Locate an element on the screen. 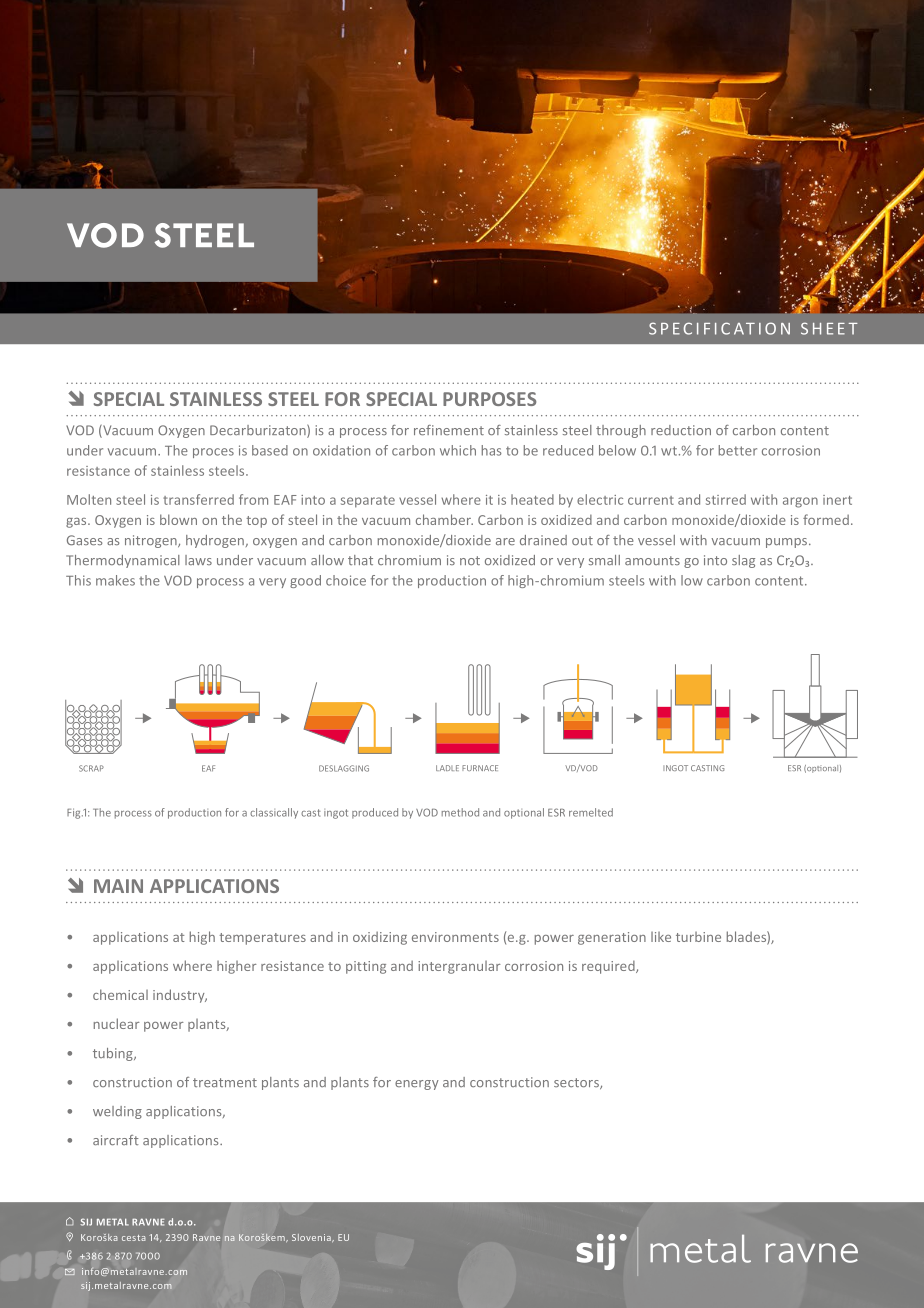 The height and width of the screenshot is (1308, 924). based is located at coordinates (270, 450).
